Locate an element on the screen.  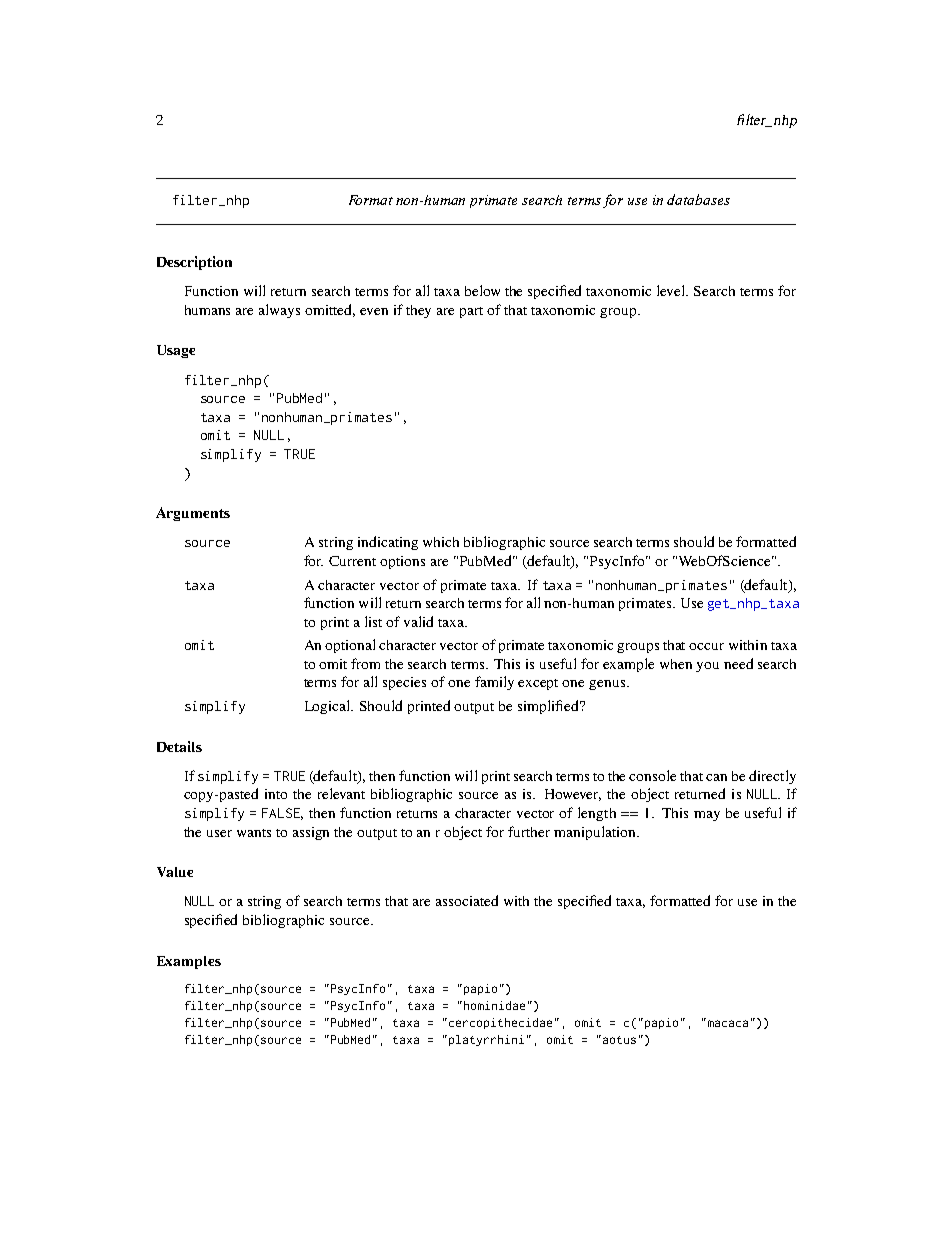
platyrrhini is located at coordinates (486, 1040).
